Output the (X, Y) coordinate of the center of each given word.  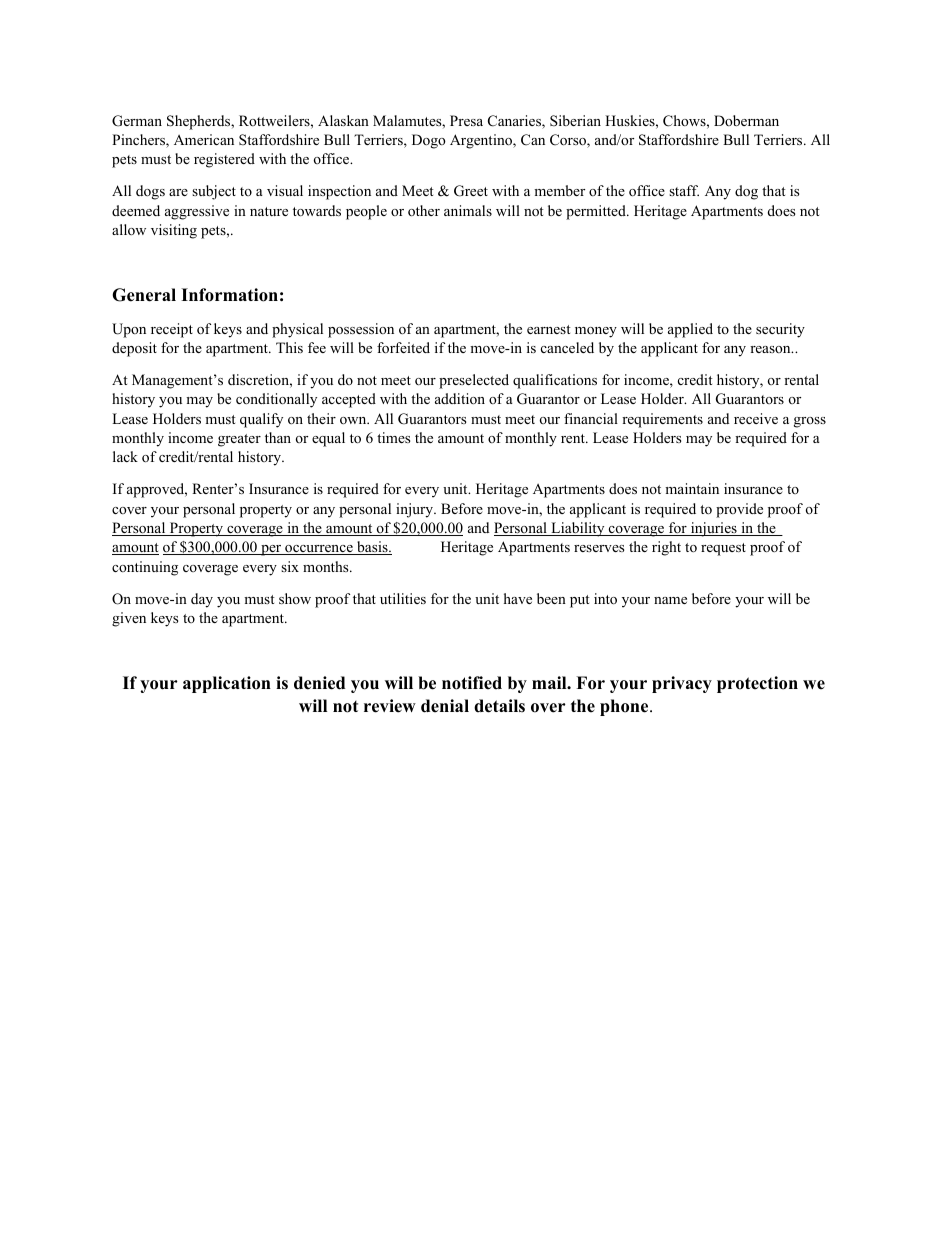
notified (472, 683)
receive (756, 418)
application (227, 684)
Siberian (575, 121)
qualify (261, 420)
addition (460, 398)
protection (757, 684)
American (204, 139)
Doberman (746, 120)
